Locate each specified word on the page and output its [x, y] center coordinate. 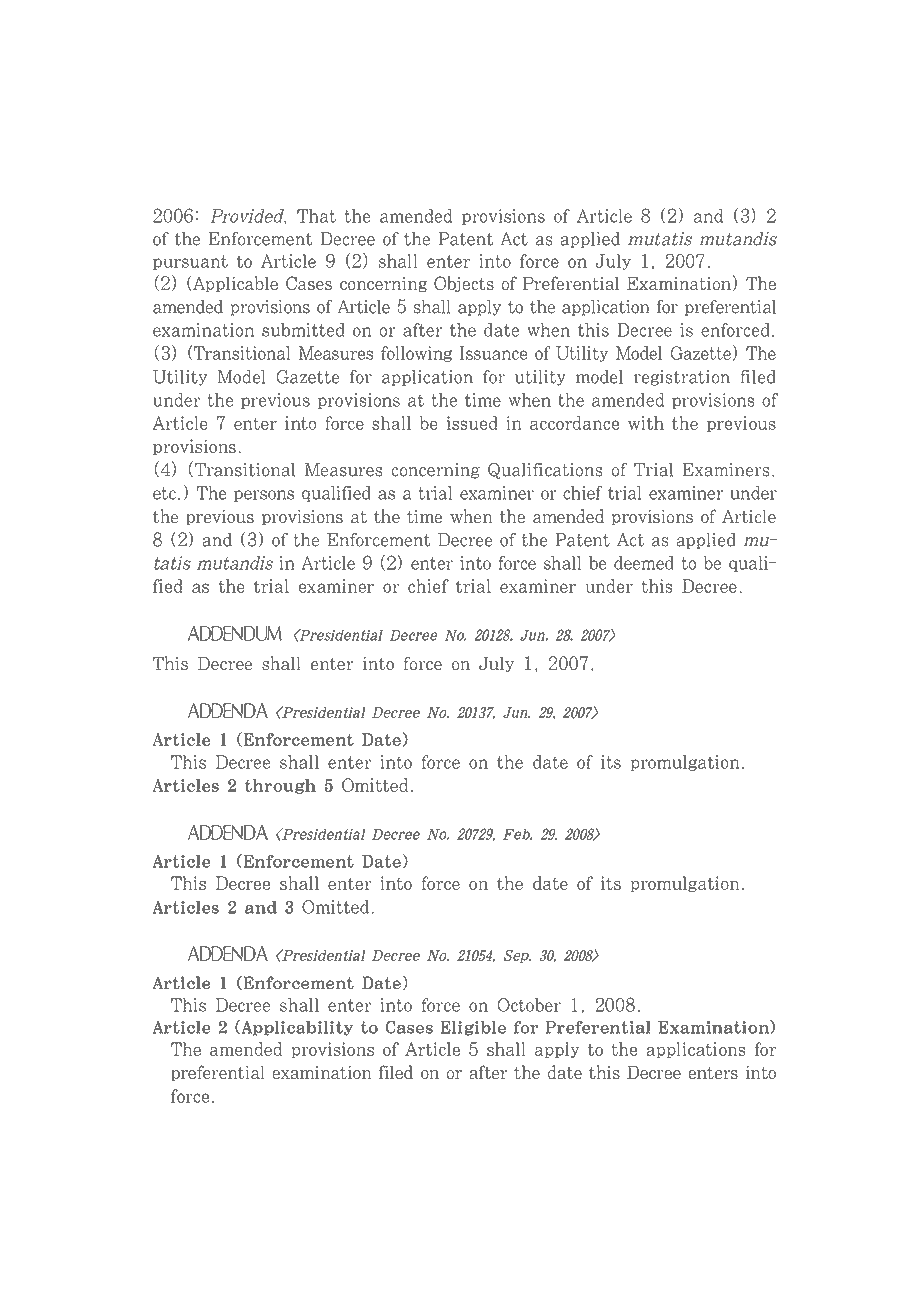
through [280, 786]
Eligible [473, 1028]
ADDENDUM [235, 633]
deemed [644, 563]
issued [472, 423]
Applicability [296, 1028]
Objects [464, 284]
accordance [574, 423]
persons [264, 496]
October [529, 1005]
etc [164, 493]
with [646, 423]
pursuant [190, 262]
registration [682, 378]
